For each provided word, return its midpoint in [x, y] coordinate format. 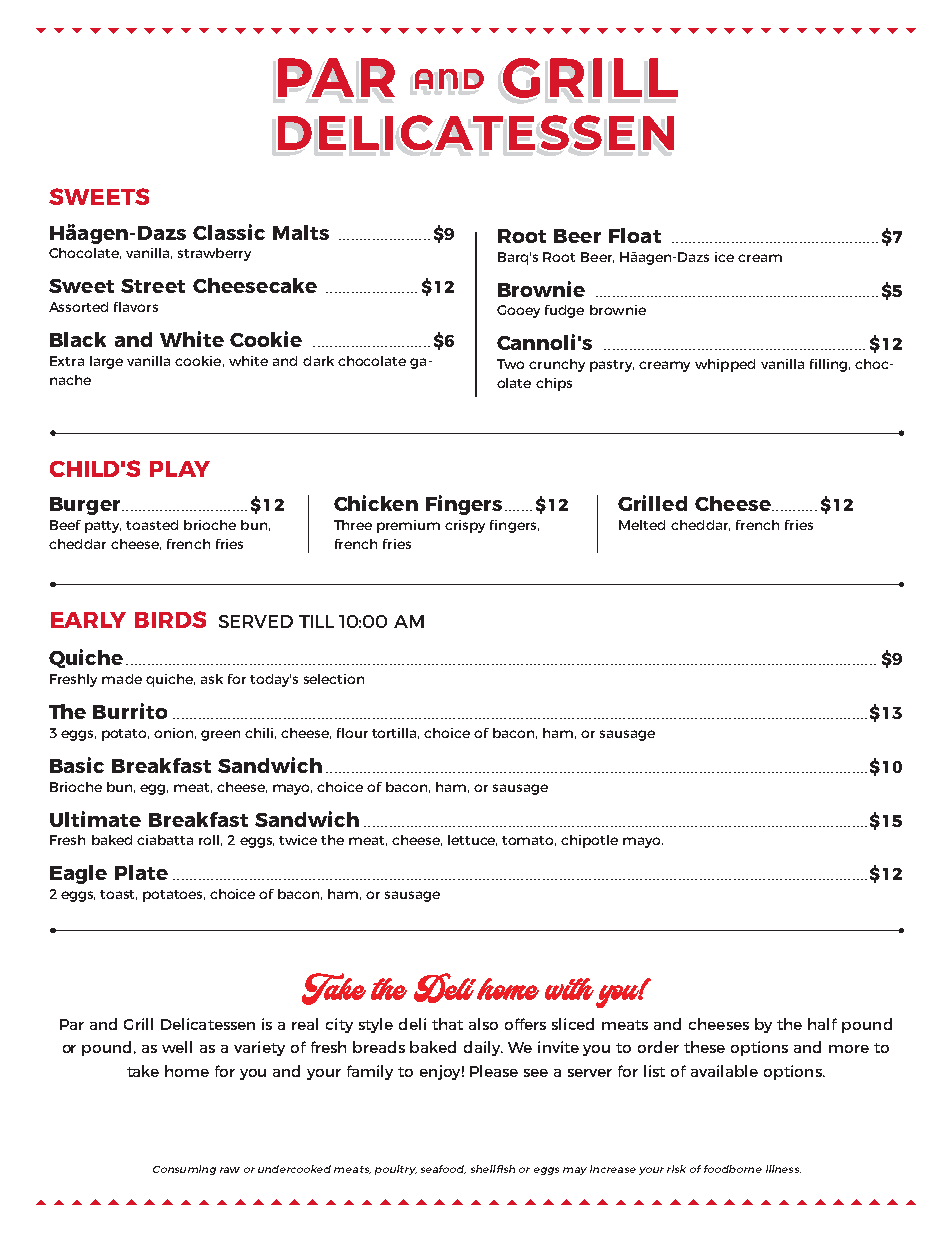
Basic [77, 765]
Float [635, 235]
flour [352, 733]
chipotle [589, 841]
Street [153, 286]
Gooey [518, 311]
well [177, 1047]
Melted [642, 525]
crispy [465, 526]
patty [103, 527]
